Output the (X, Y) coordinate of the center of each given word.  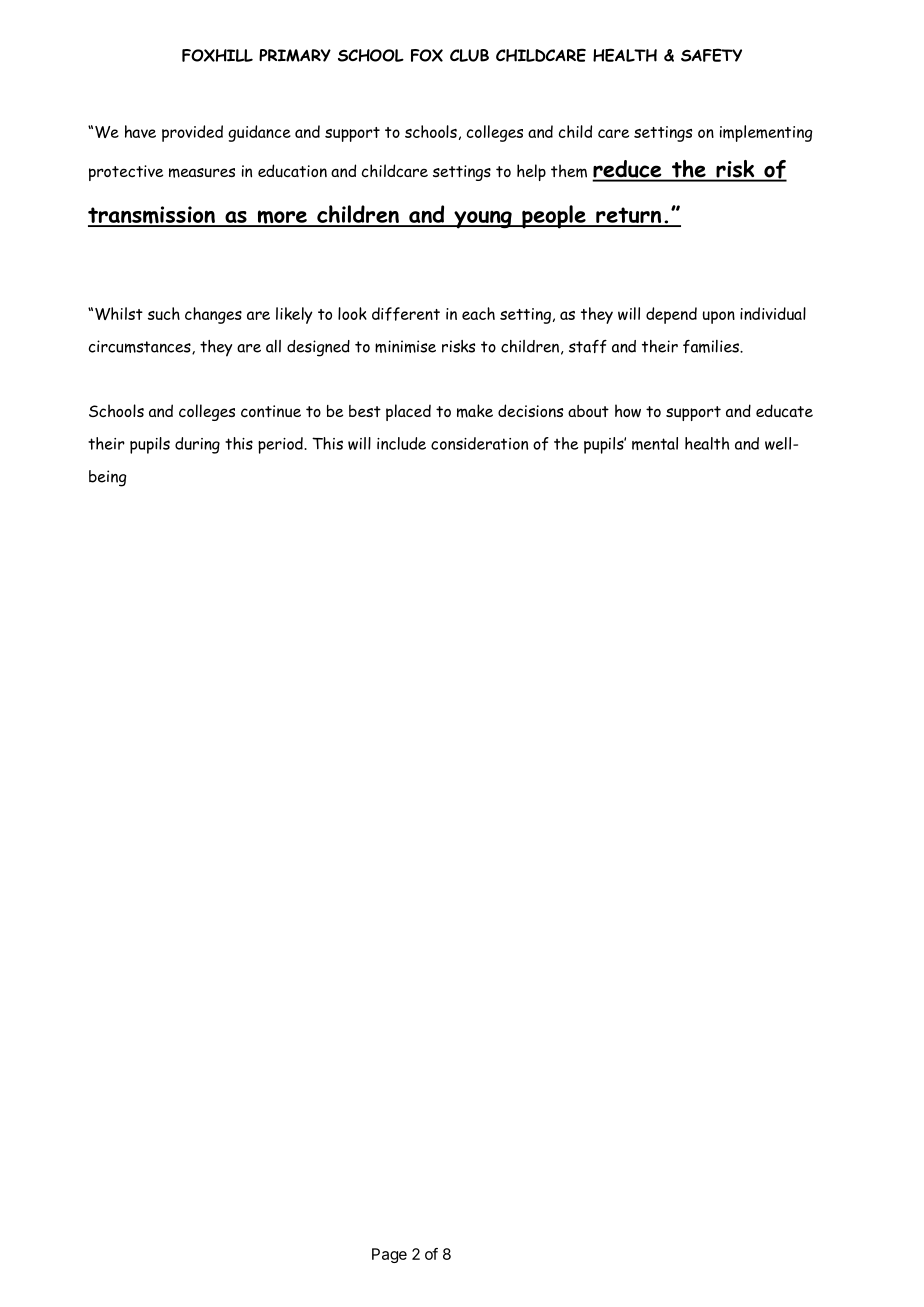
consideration (479, 443)
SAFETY (711, 55)
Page (389, 1255)
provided (192, 133)
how (628, 411)
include (401, 443)
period (281, 445)
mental (655, 443)
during (197, 445)
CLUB (469, 55)
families (712, 346)
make (475, 411)
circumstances (141, 347)
